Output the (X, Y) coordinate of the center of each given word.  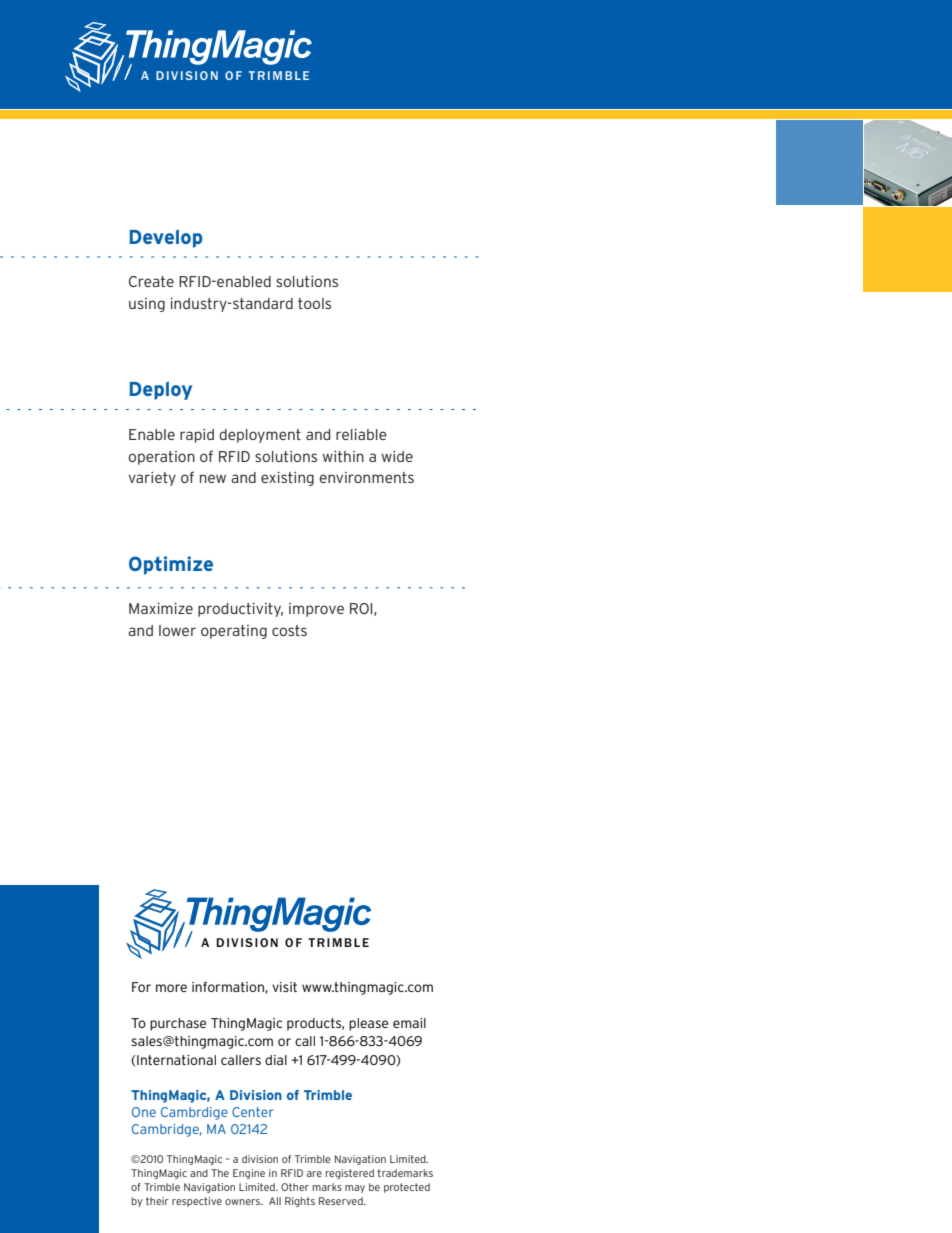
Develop (166, 238)
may (355, 1189)
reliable (361, 434)
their (157, 1201)
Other (295, 1187)
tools (314, 303)
